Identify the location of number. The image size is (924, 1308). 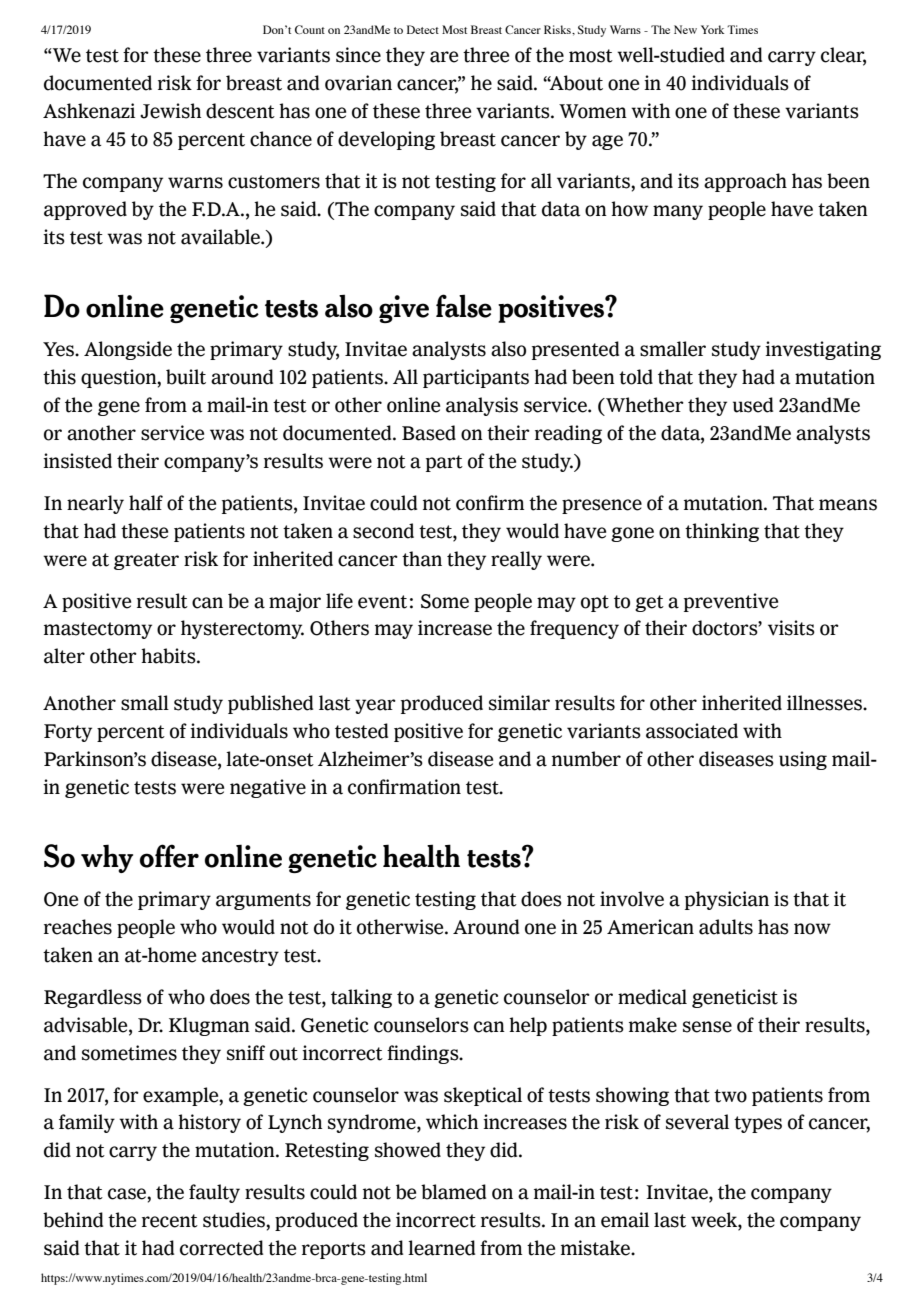
(586, 759).
